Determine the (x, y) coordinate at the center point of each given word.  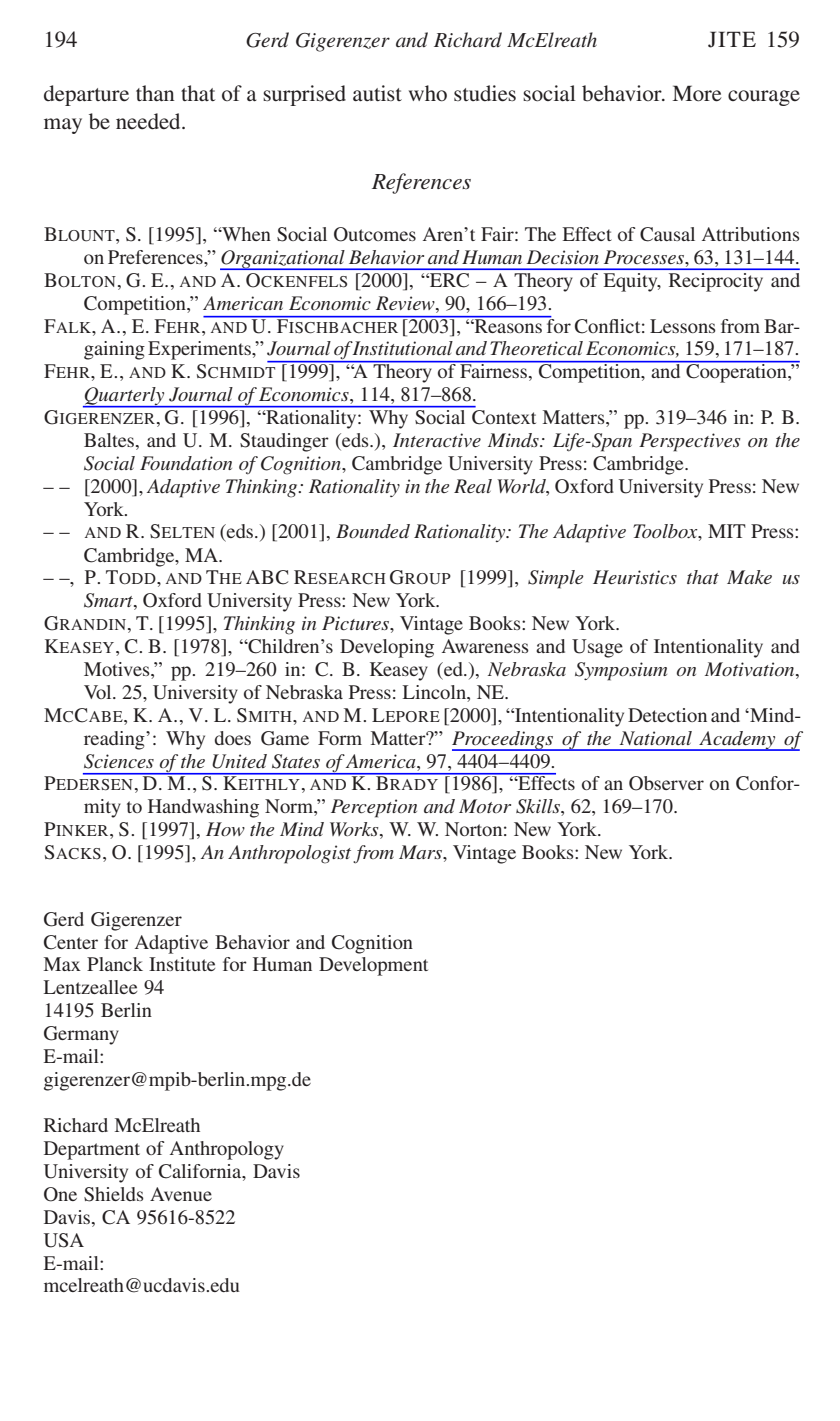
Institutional (401, 348)
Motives (118, 670)
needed (149, 121)
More (697, 93)
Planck (115, 964)
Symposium (621, 671)
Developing (387, 648)
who (428, 93)
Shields (114, 1194)
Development (373, 966)
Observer (666, 783)
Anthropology (227, 1150)
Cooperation (736, 372)
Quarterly (125, 397)
